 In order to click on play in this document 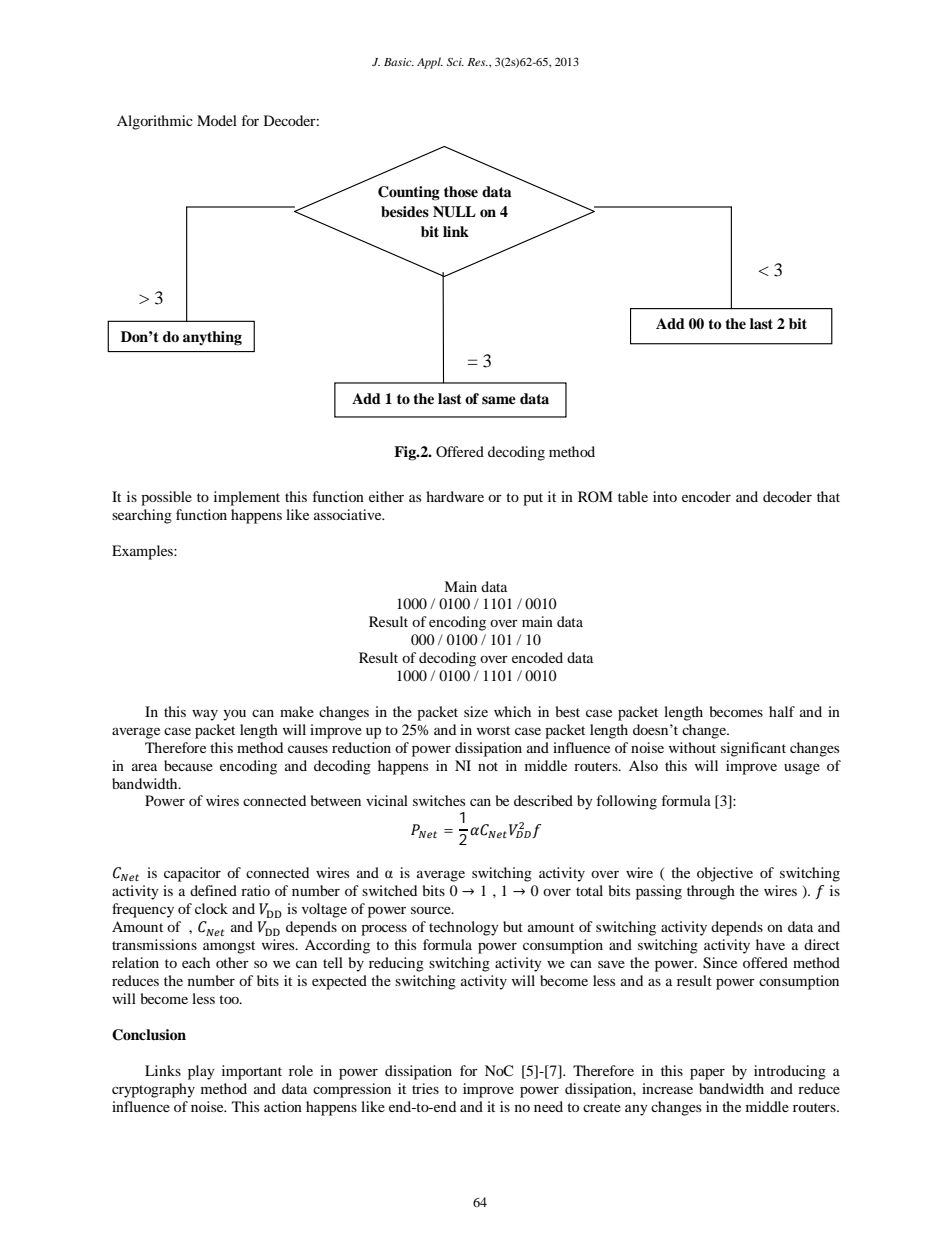, I will do `click(201, 1072)`.
